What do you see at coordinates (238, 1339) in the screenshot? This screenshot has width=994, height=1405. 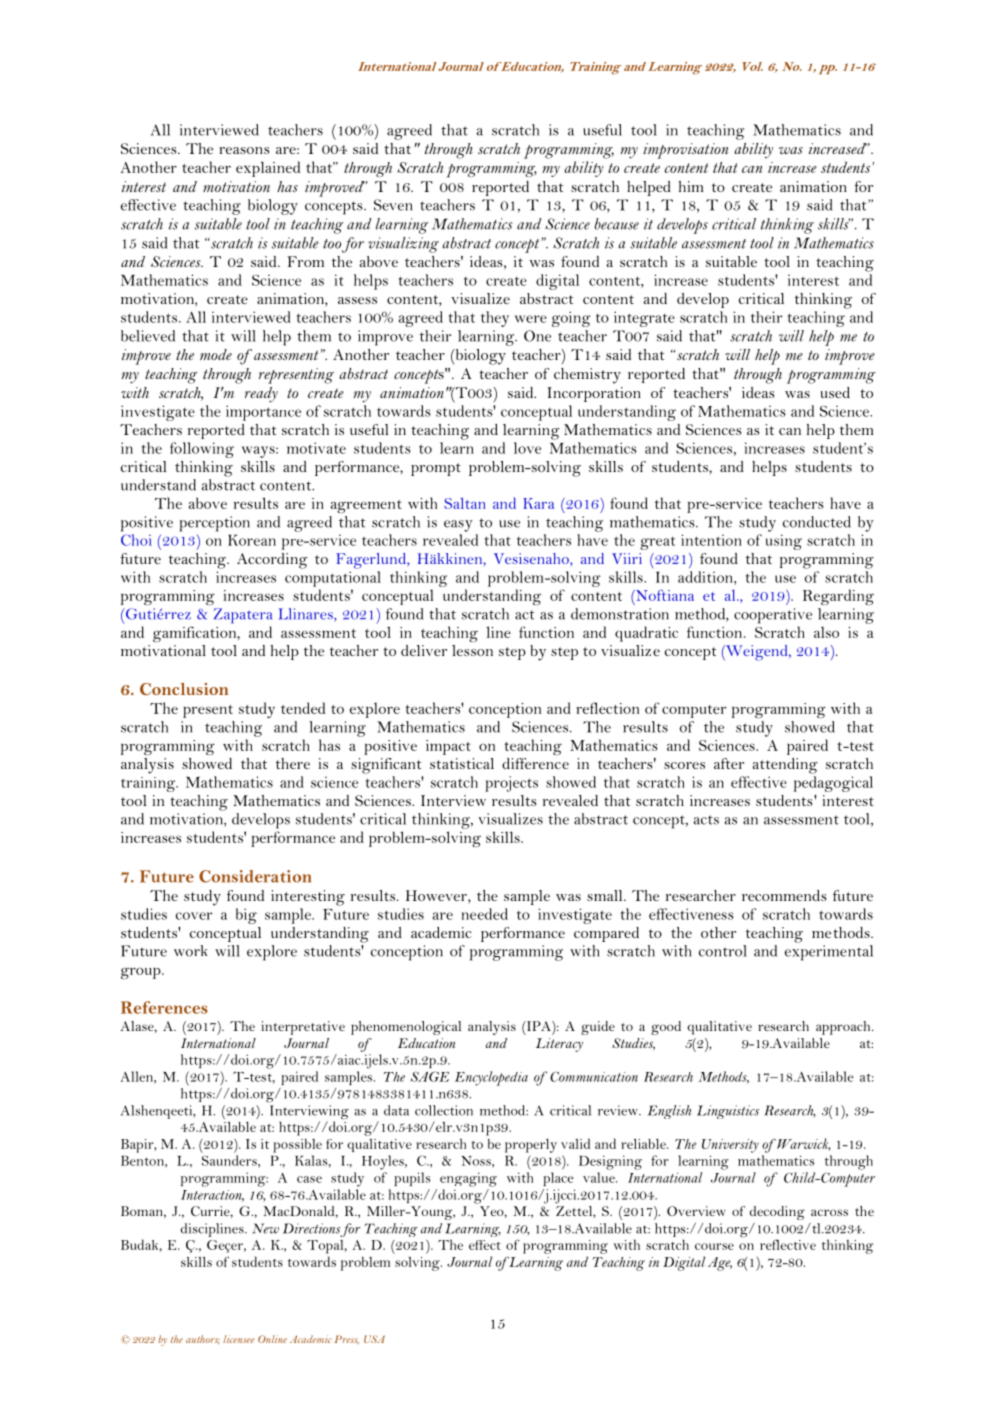 I see `licensee` at bounding box center [238, 1339].
